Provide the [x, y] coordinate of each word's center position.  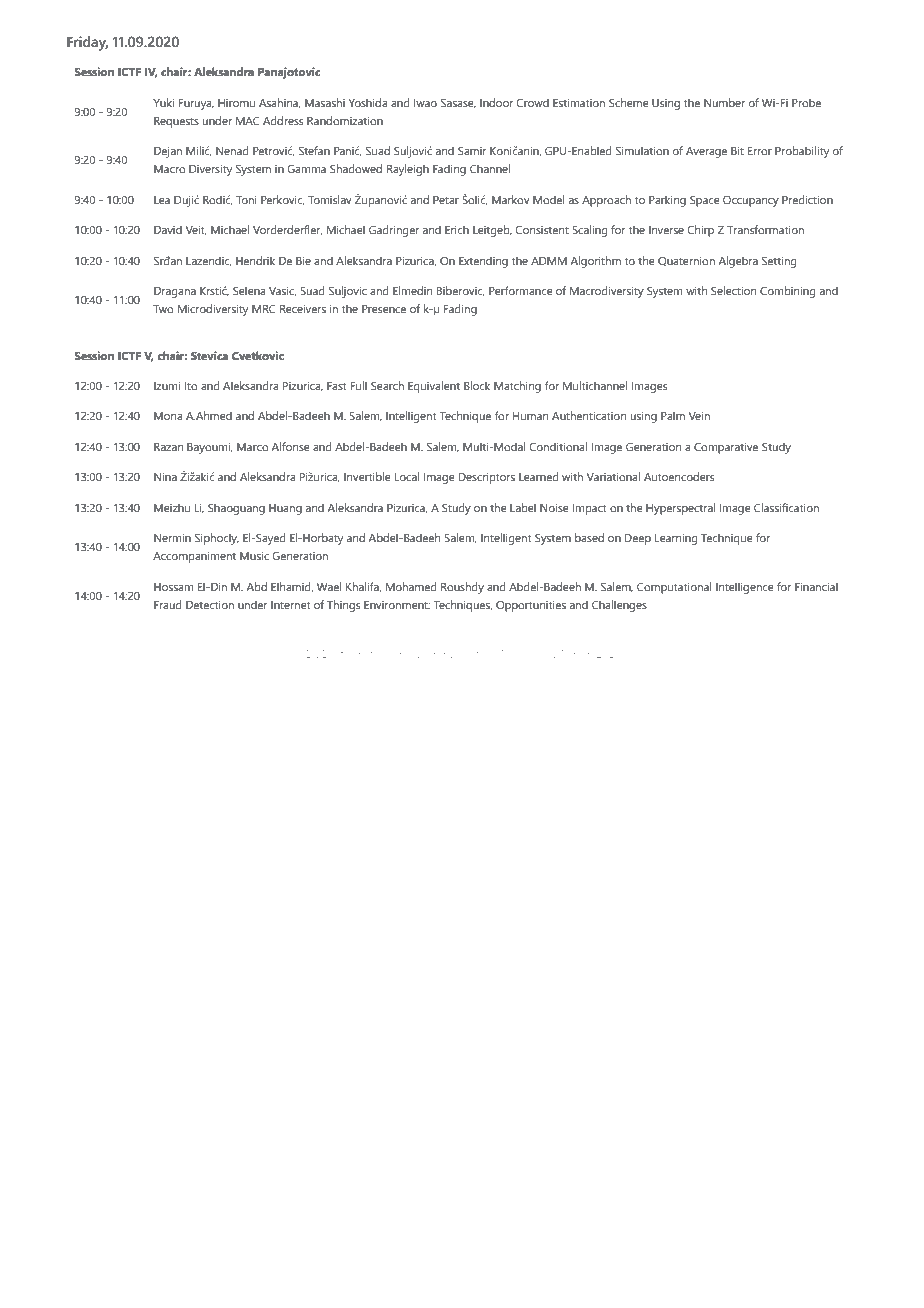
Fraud [168, 604]
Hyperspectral [680, 509]
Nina [165, 476]
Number [724, 102]
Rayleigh [408, 170]
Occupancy [751, 201]
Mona [168, 416]
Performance [521, 290]
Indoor [497, 102]
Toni [246, 199]
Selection [733, 290]
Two [163, 309]
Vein [699, 415]
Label [523, 507]
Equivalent [434, 387]
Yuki [163, 102]
